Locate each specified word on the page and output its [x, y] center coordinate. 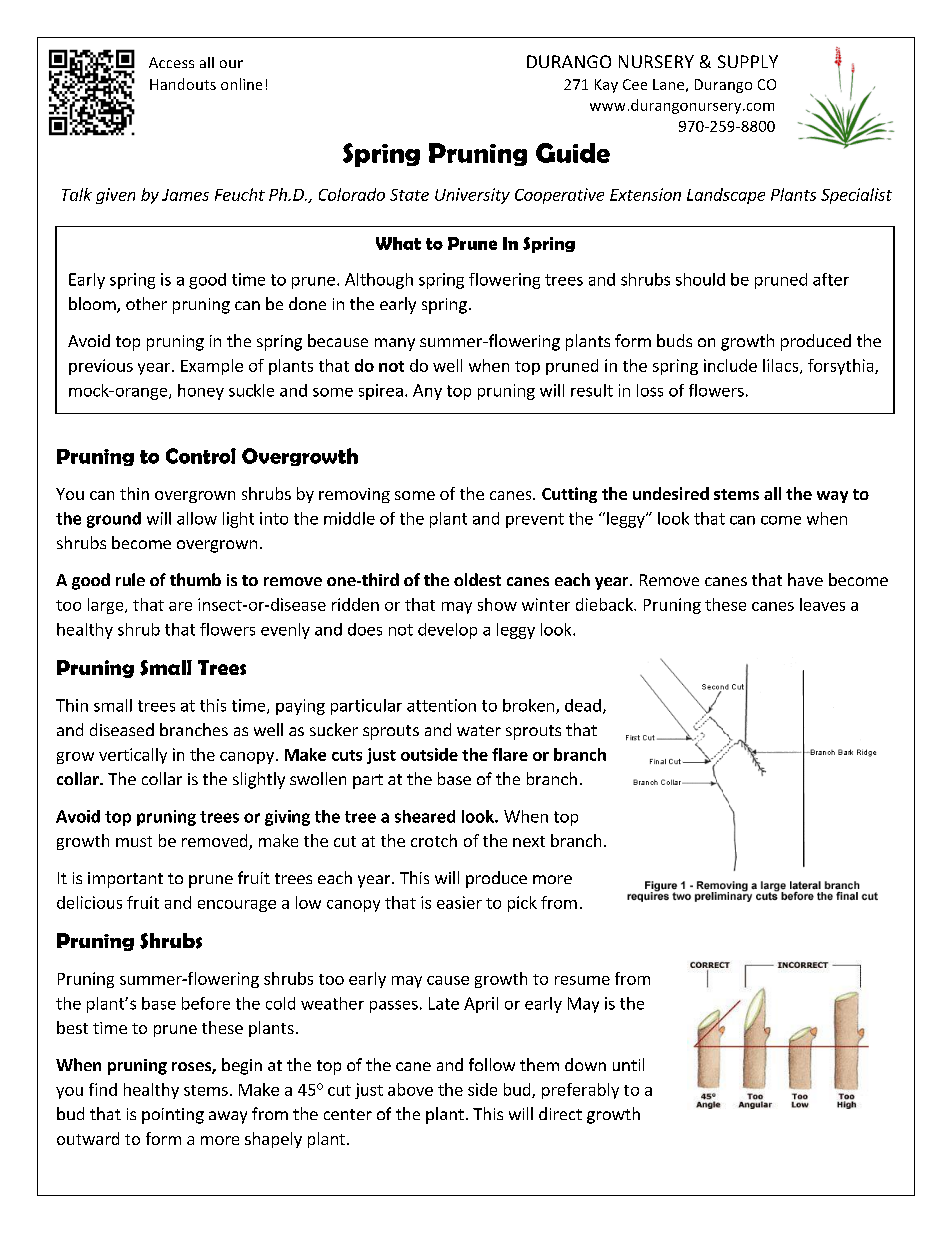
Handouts [183, 84]
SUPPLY [748, 61]
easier [459, 902]
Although [379, 281]
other [146, 303]
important [125, 880]
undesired [671, 493]
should [700, 279]
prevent [535, 520]
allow [197, 518]
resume [582, 980]
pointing [173, 1116]
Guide [573, 153]
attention [441, 705]
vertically [133, 756]
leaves [822, 604]
